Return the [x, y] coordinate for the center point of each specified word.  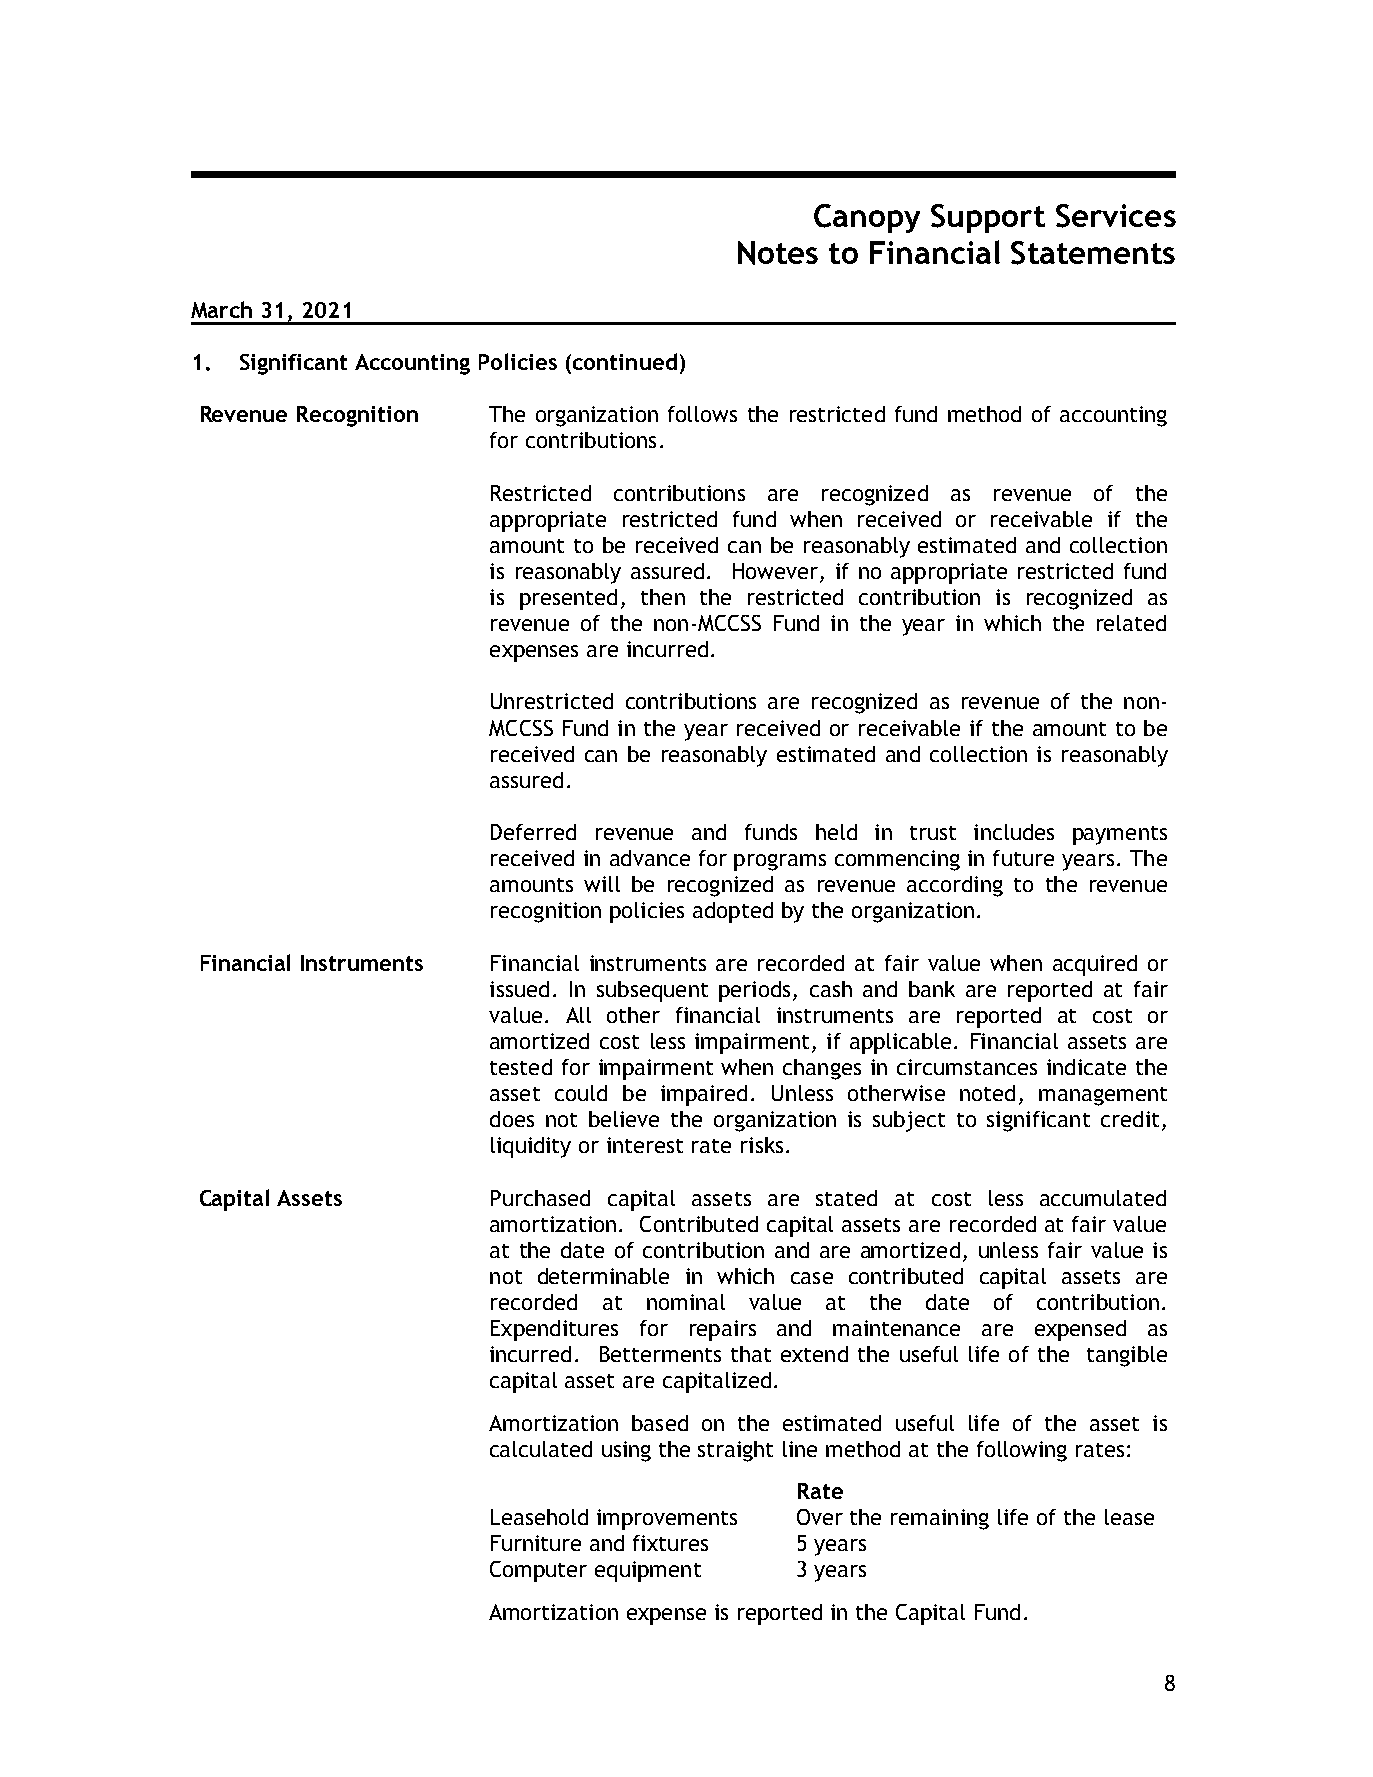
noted [987, 1093]
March [221, 309]
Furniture [536, 1543]
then [663, 597]
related [1131, 623]
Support [988, 218]
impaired [704, 1095]
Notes [778, 253]
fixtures [670, 1543]
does [512, 1119]
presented [568, 599]
